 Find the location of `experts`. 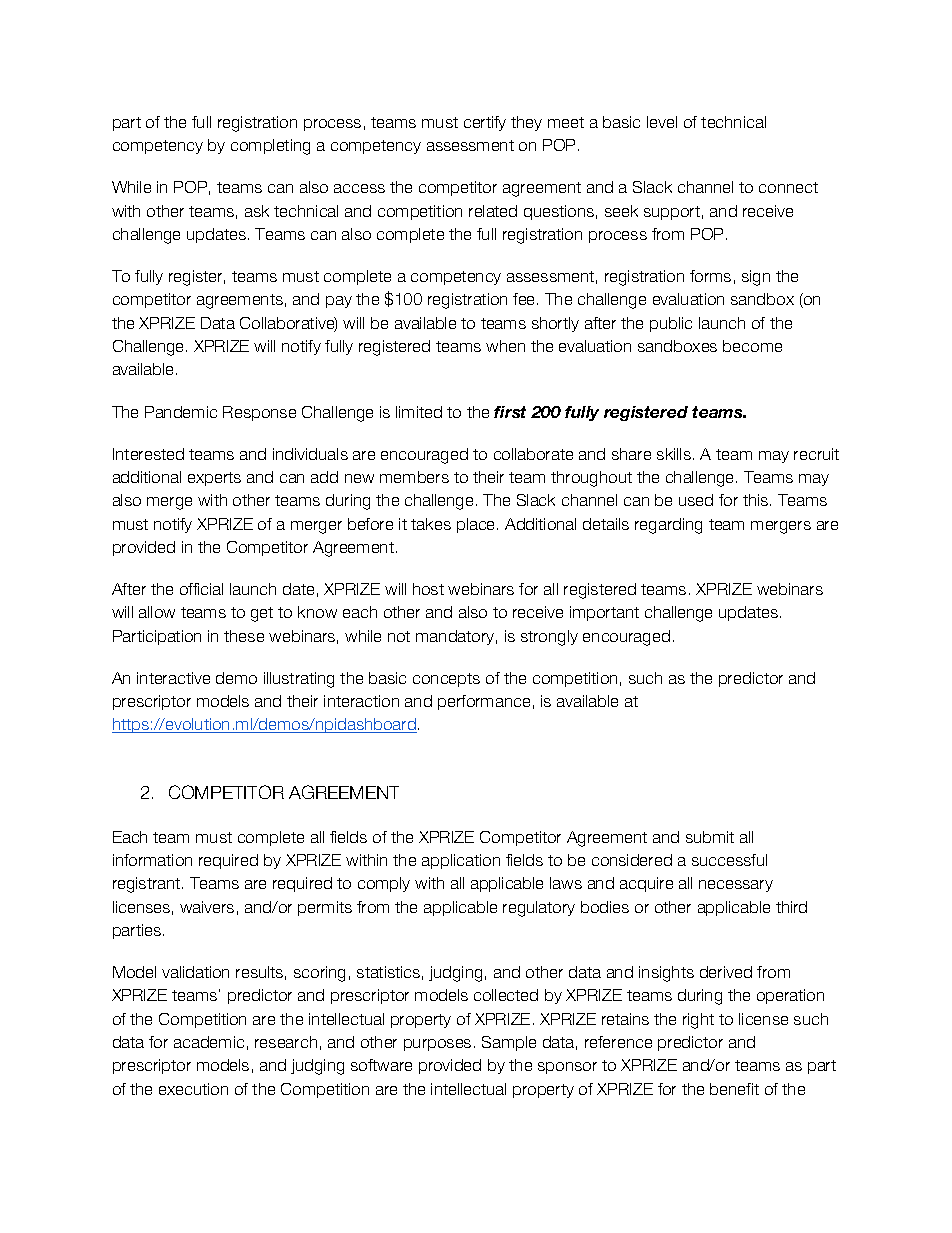

experts is located at coordinates (214, 479).
